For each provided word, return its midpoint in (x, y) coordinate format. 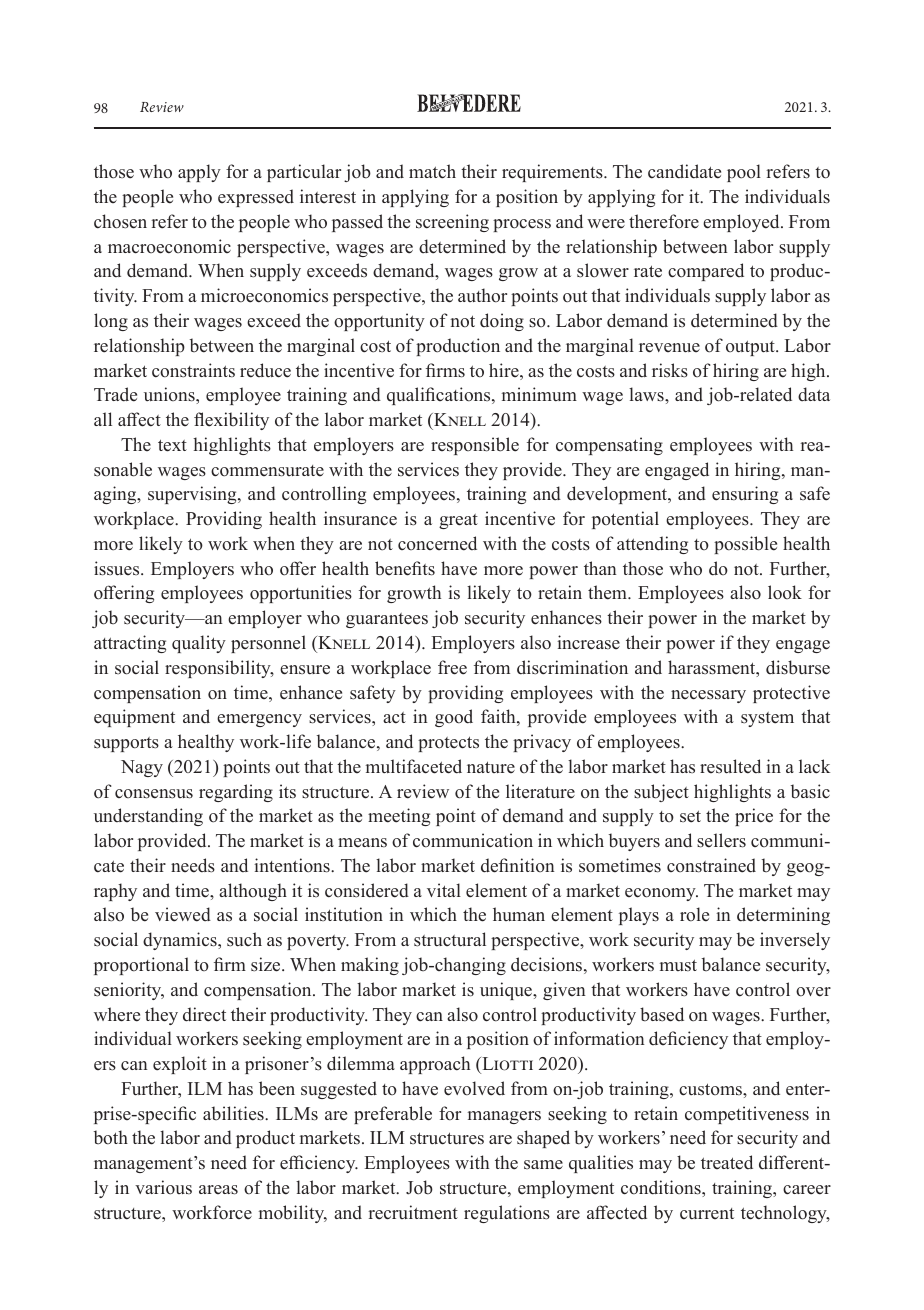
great (458, 521)
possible (745, 545)
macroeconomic (169, 246)
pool (744, 173)
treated (727, 1162)
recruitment (413, 1212)
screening (452, 223)
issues (118, 568)
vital (444, 890)
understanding (148, 817)
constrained (711, 865)
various (163, 1187)
